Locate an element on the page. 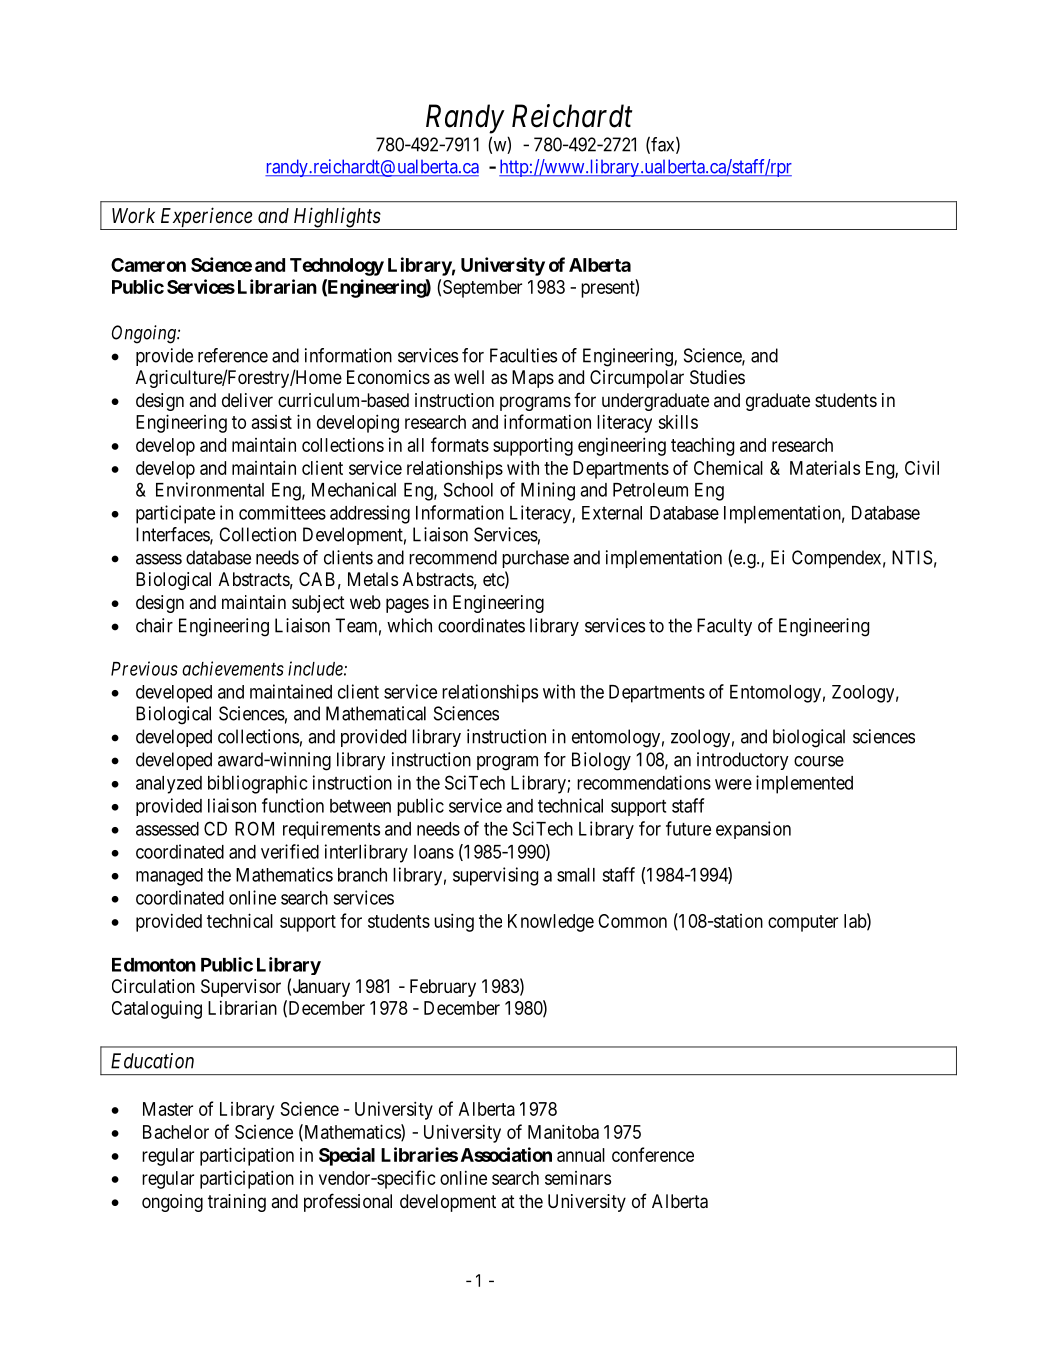 This page has height=1352, width=1045. Knowledge is located at coordinates (551, 923).
